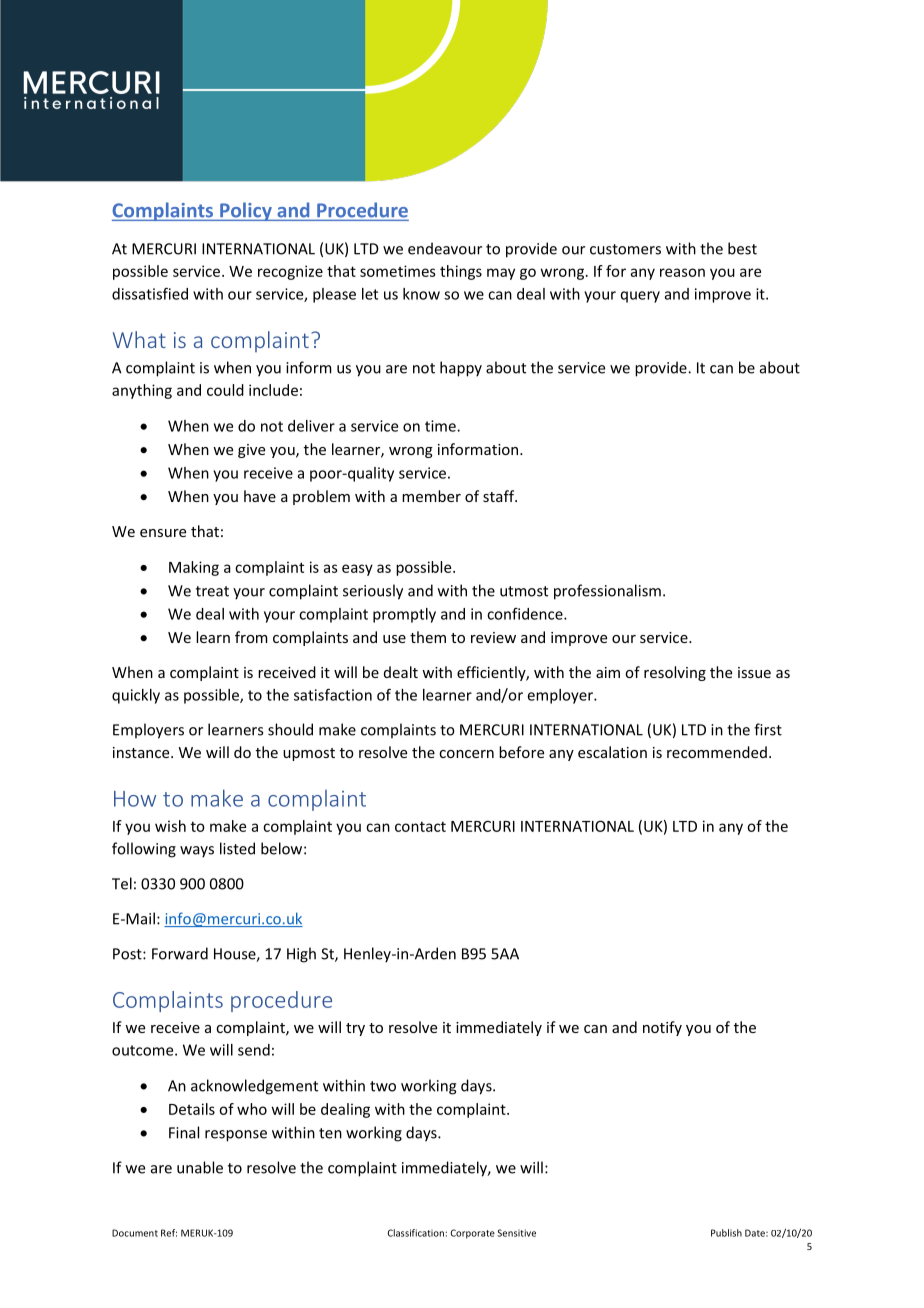 Image resolution: width=924 pixels, height=1308 pixels. Describe the element at coordinates (662, 1028) in the screenshot. I see `notify` at that location.
